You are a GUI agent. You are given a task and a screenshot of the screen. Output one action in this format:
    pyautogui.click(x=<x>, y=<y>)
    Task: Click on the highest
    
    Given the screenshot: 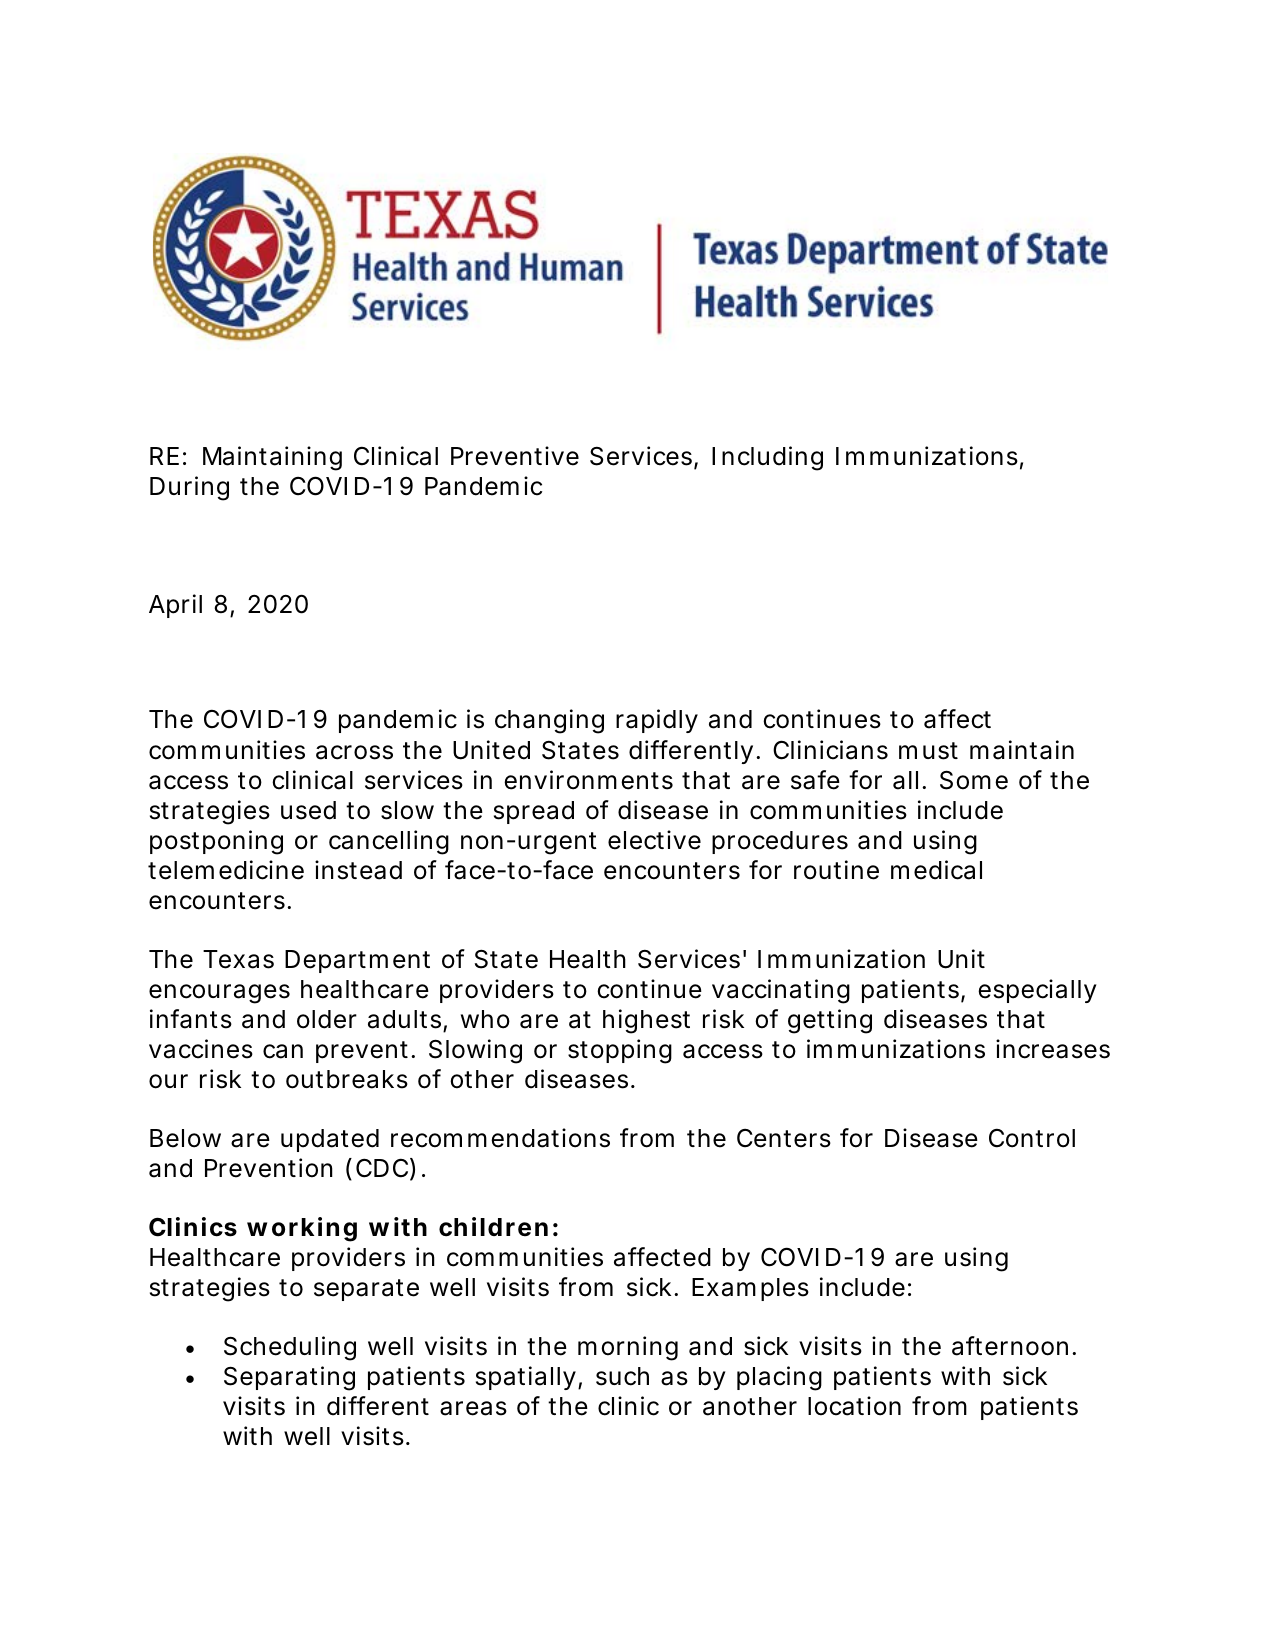 What is the action you would take?
    pyautogui.click(x=646, y=1021)
